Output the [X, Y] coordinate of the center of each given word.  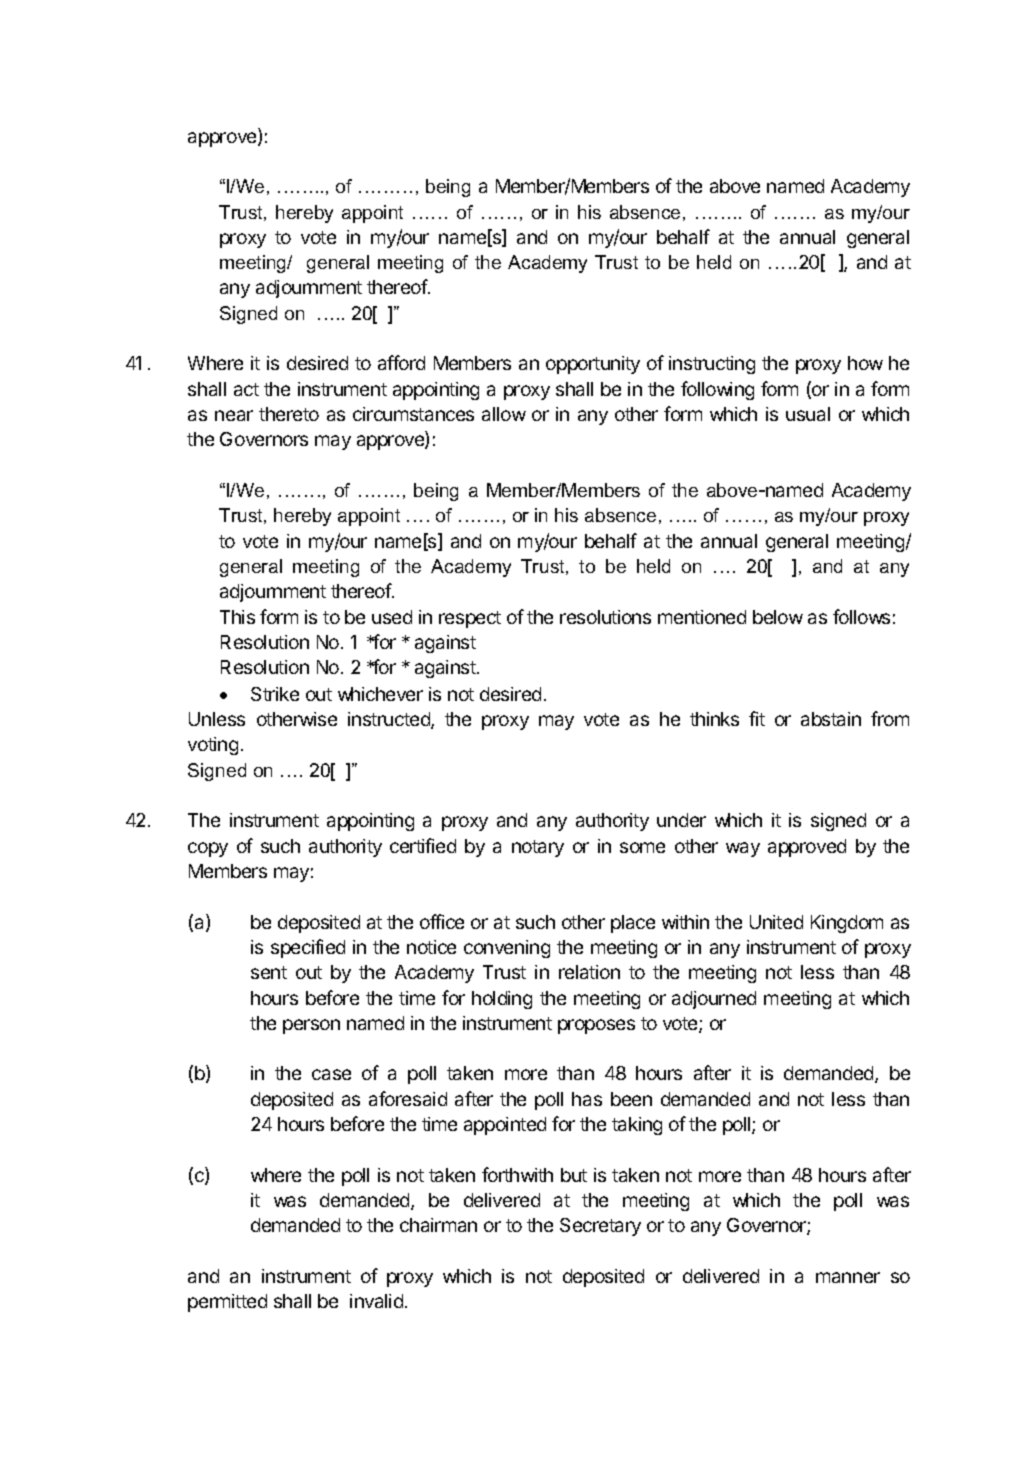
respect [470, 619]
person [311, 1026]
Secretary [600, 1227]
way [743, 849]
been [631, 1099]
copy [208, 849]
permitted [227, 1303]
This [237, 617]
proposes [596, 1026]
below [778, 617]
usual [808, 414]
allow [504, 414]
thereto [289, 414]
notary [538, 848]
